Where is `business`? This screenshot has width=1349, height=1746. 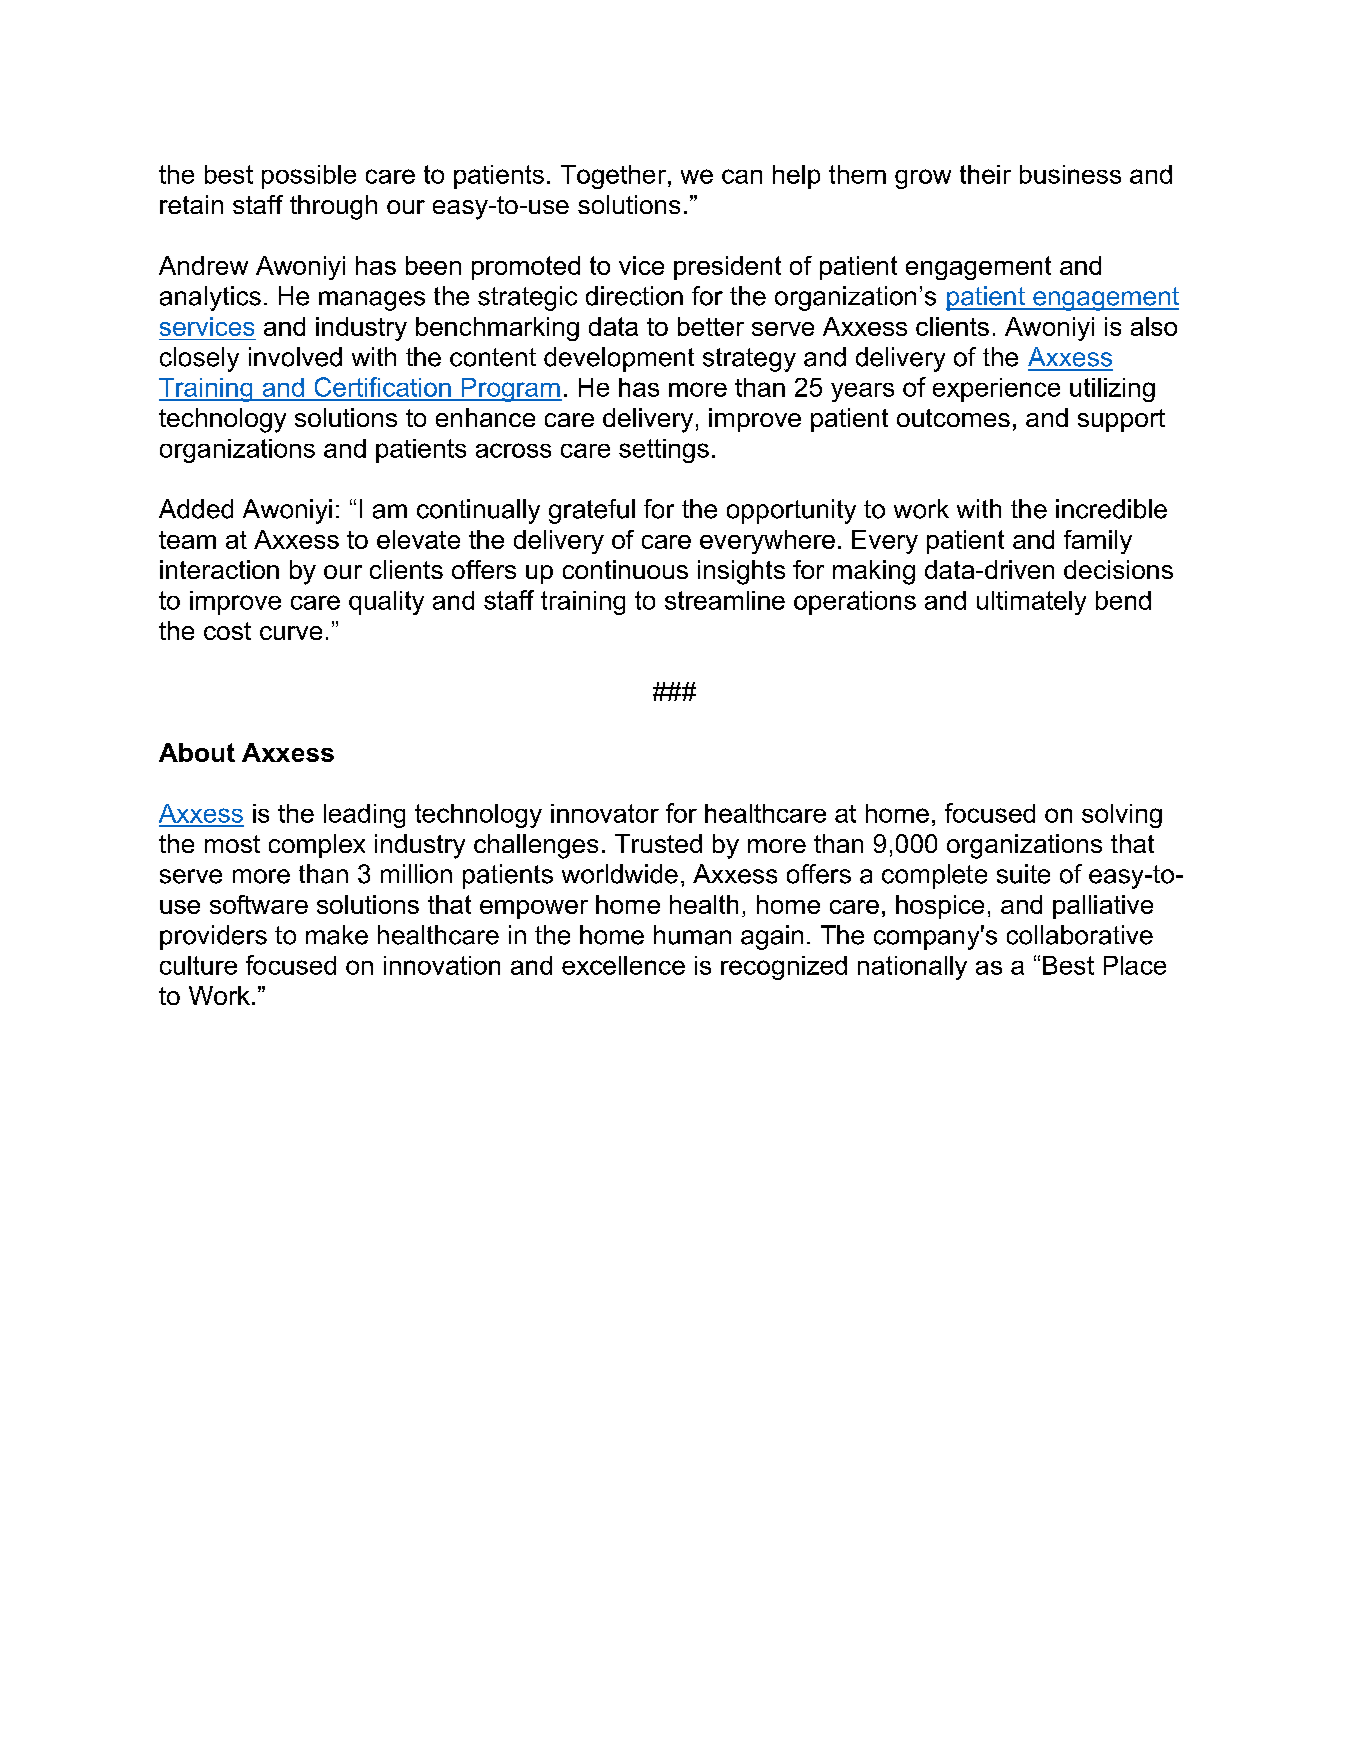 business is located at coordinates (1070, 174).
